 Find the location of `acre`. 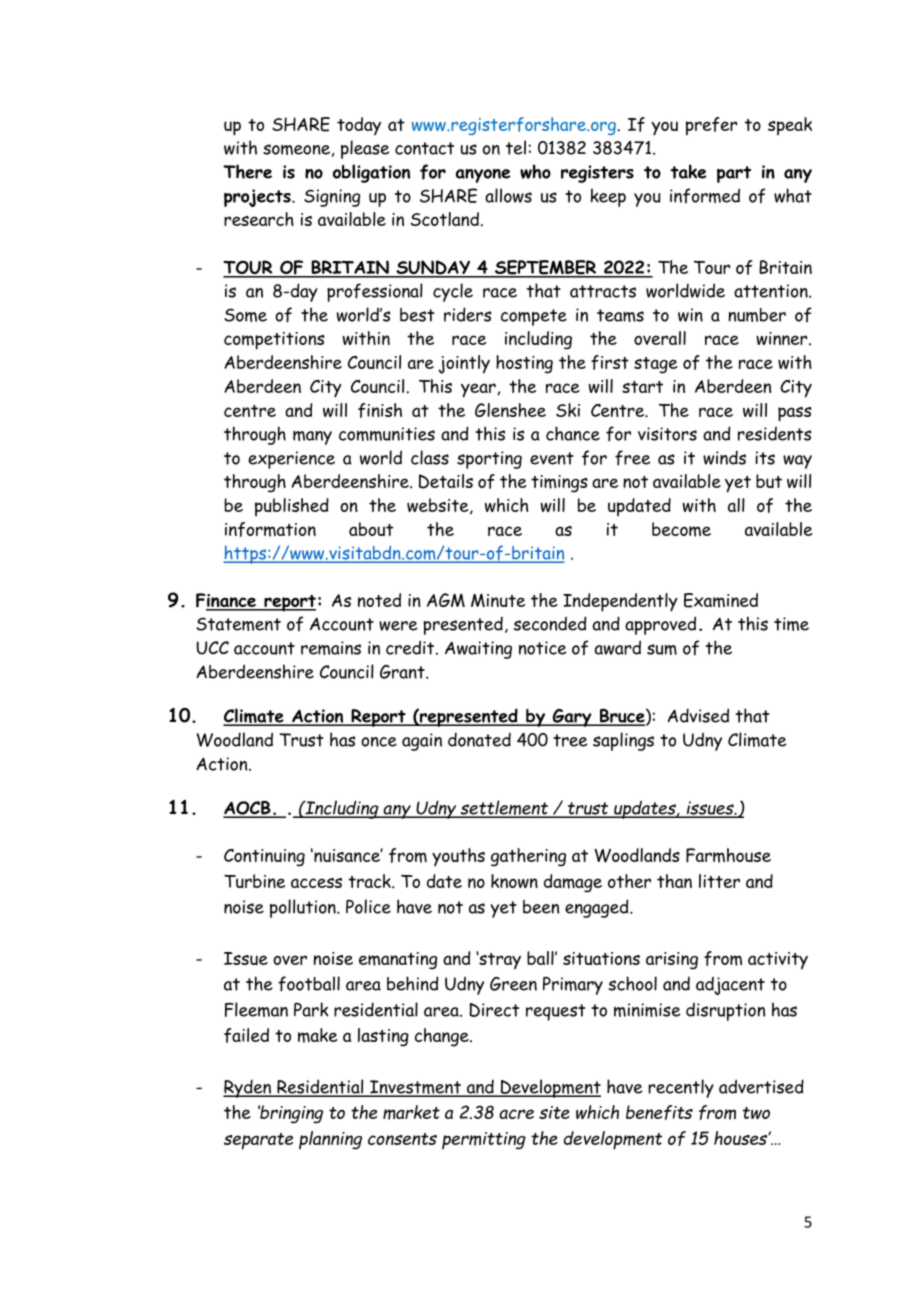

acre is located at coordinates (516, 1114).
